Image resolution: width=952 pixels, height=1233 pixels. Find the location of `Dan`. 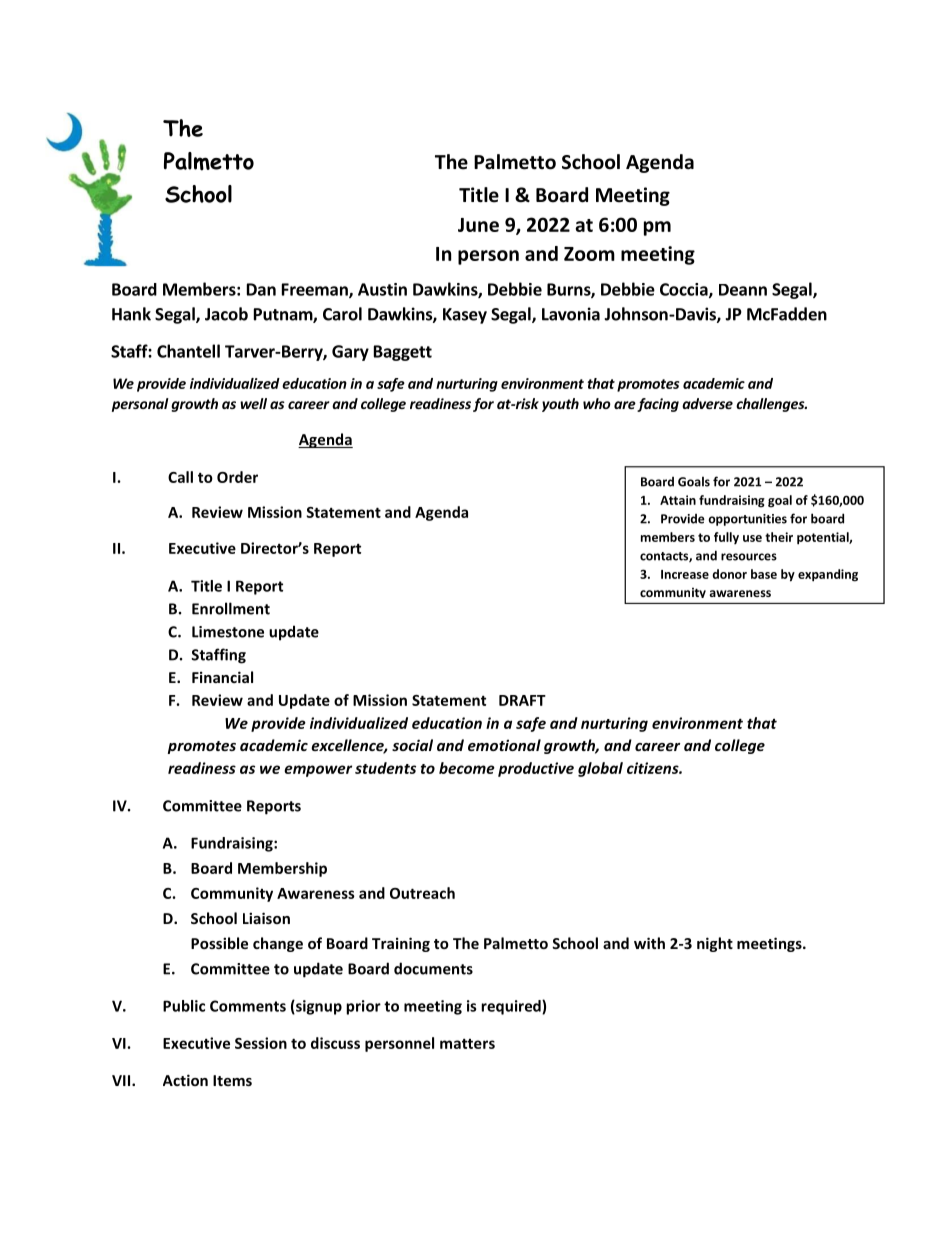

Dan is located at coordinates (261, 289).
